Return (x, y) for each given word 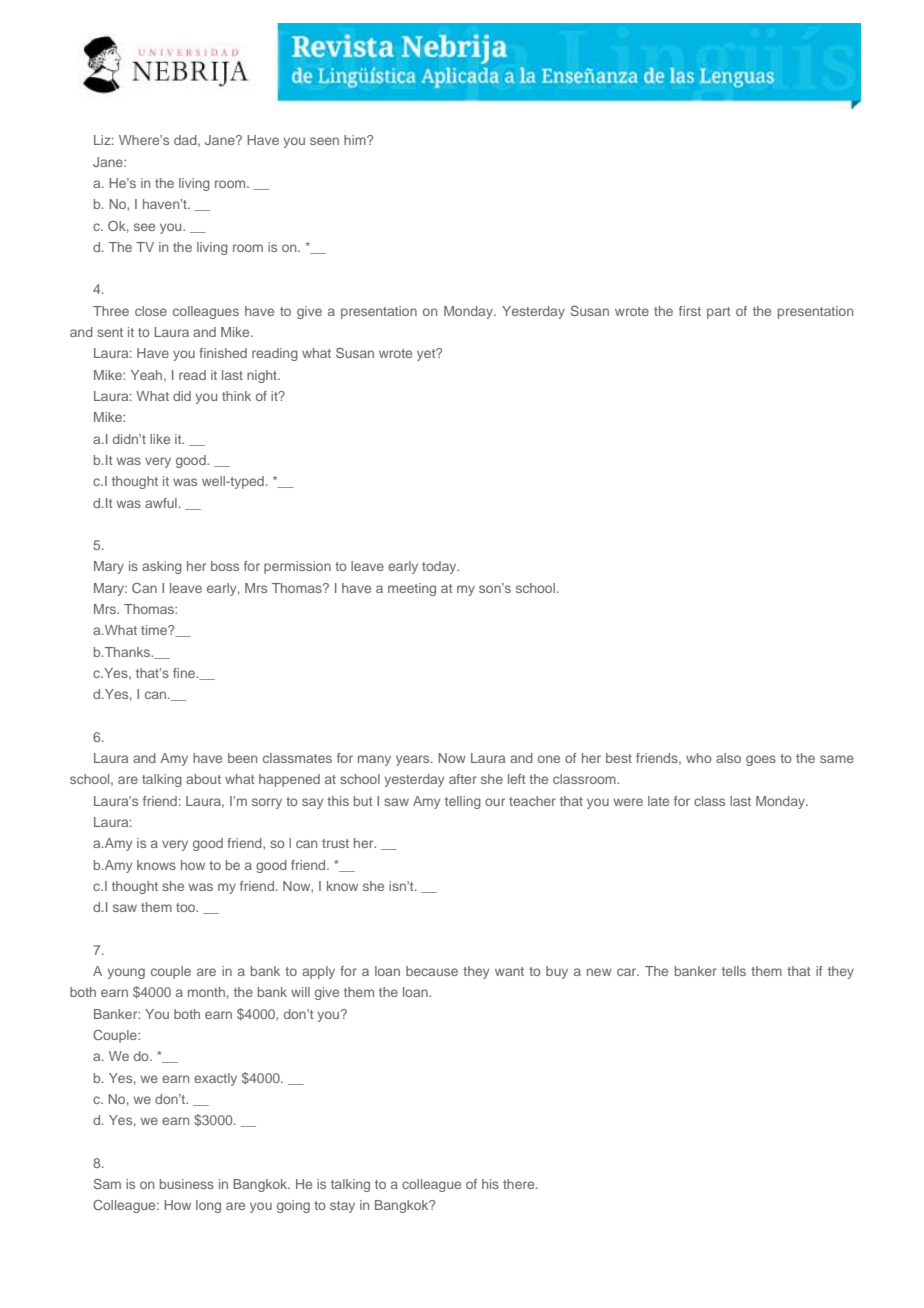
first (690, 311)
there (520, 1184)
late (658, 801)
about (203, 779)
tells (734, 971)
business (187, 1184)
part (718, 313)
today (440, 567)
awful (161, 503)
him (356, 140)
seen (324, 141)
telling (463, 802)
